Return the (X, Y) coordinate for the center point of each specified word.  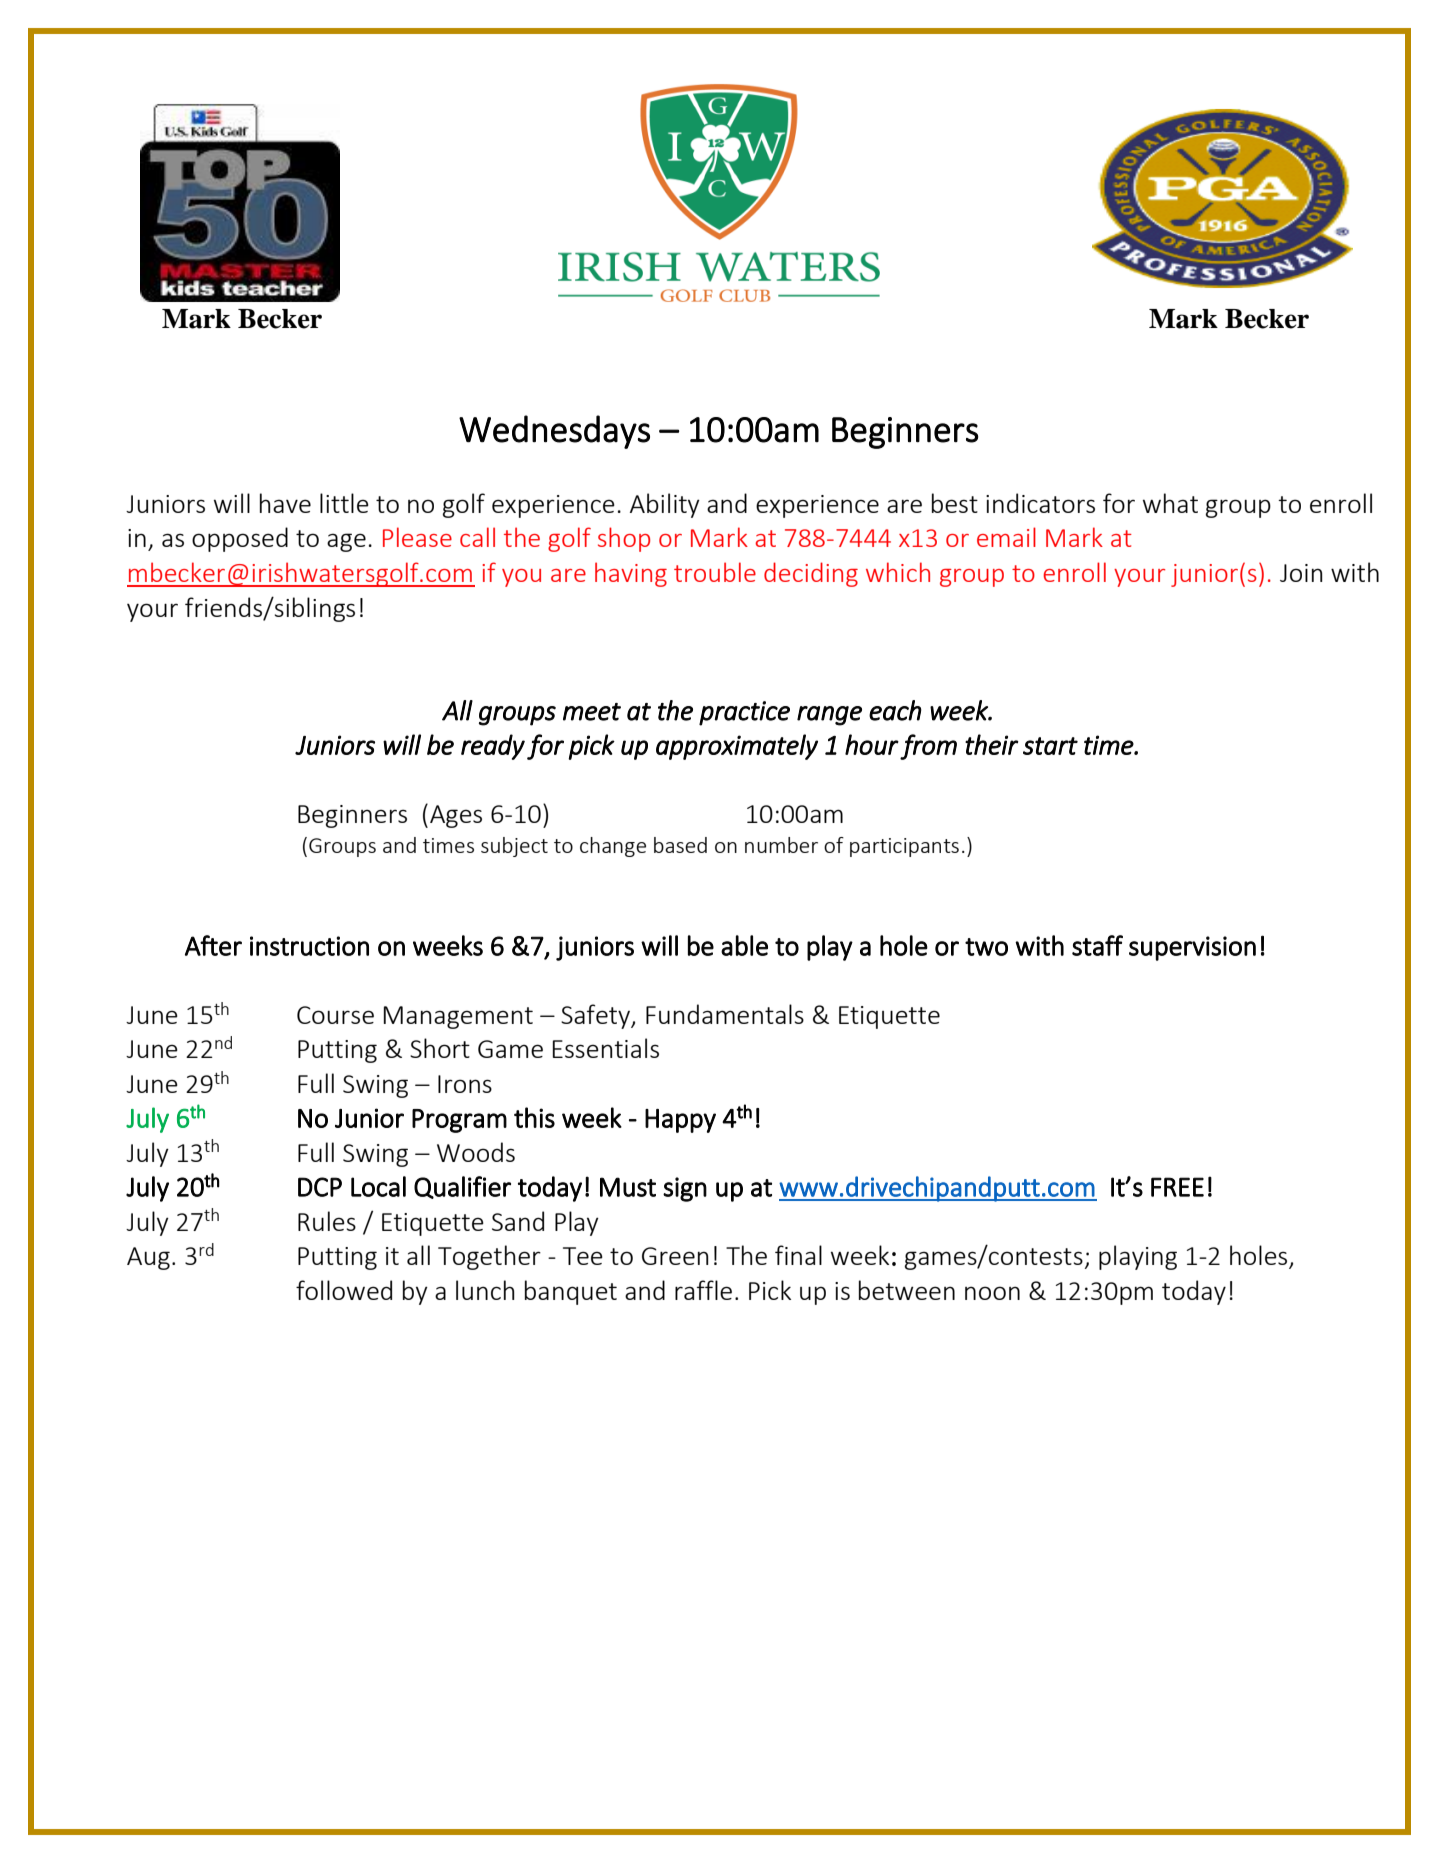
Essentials (606, 1048)
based (680, 845)
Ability (665, 505)
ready (493, 747)
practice (744, 713)
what (1170, 503)
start (1050, 746)
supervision (1192, 948)
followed (344, 1290)
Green (675, 1256)
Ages (456, 816)
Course (335, 1015)
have (285, 503)
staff (1097, 945)
